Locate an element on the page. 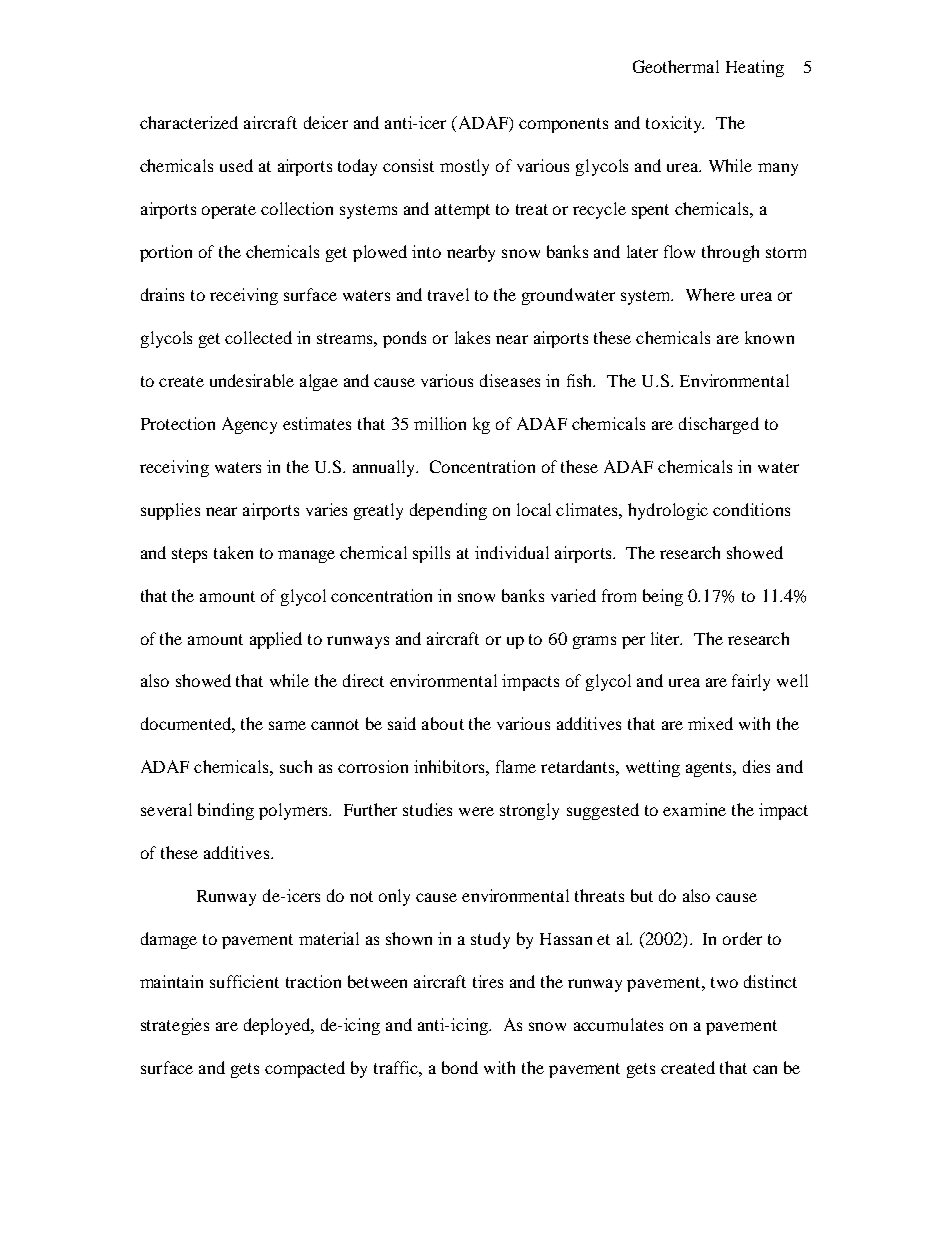 The height and width of the page is (1233, 952). being is located at coordinates (663, 597).
